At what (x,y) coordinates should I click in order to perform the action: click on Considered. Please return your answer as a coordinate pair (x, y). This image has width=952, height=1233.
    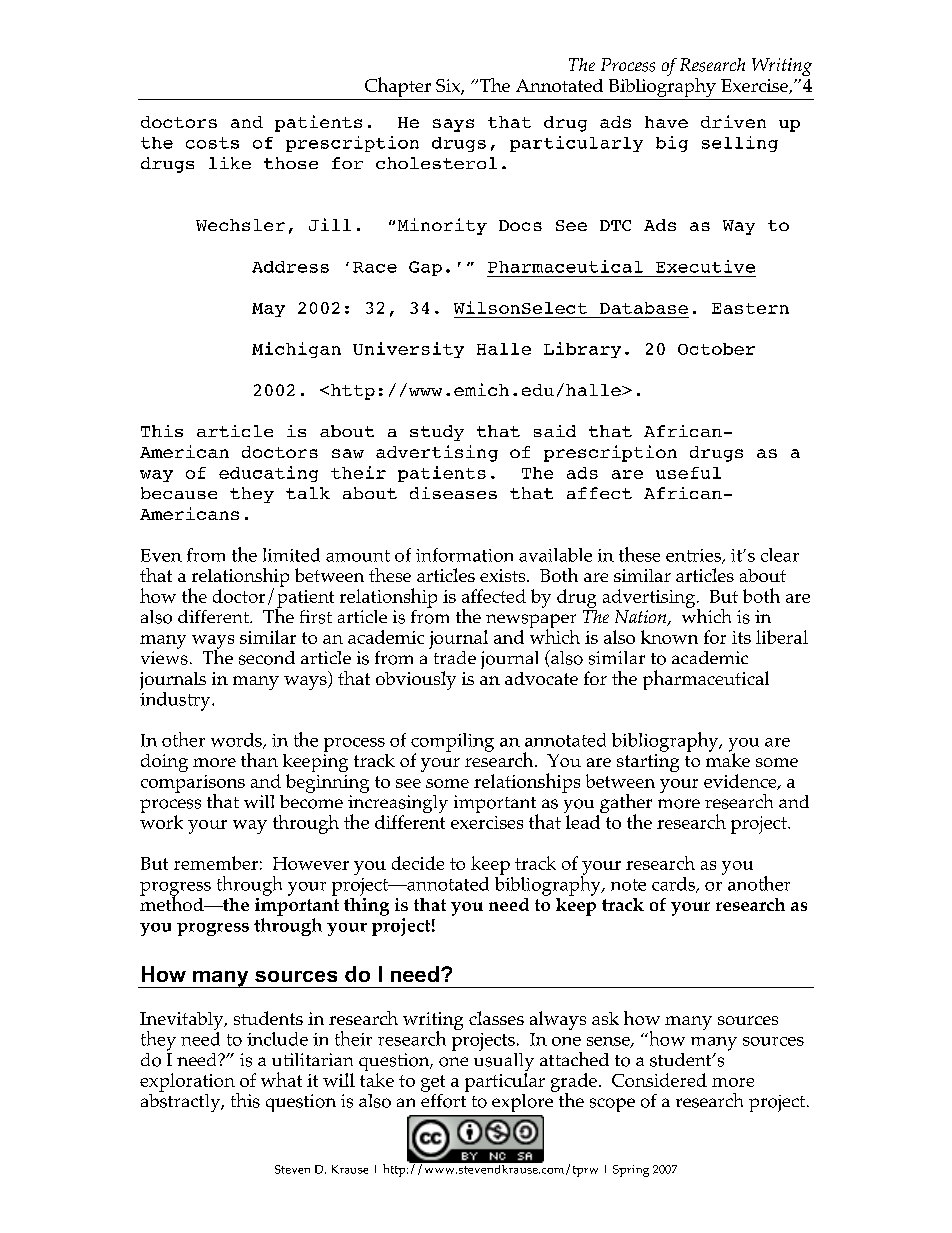
    Looking at the image, I should click on (659, 1080).
